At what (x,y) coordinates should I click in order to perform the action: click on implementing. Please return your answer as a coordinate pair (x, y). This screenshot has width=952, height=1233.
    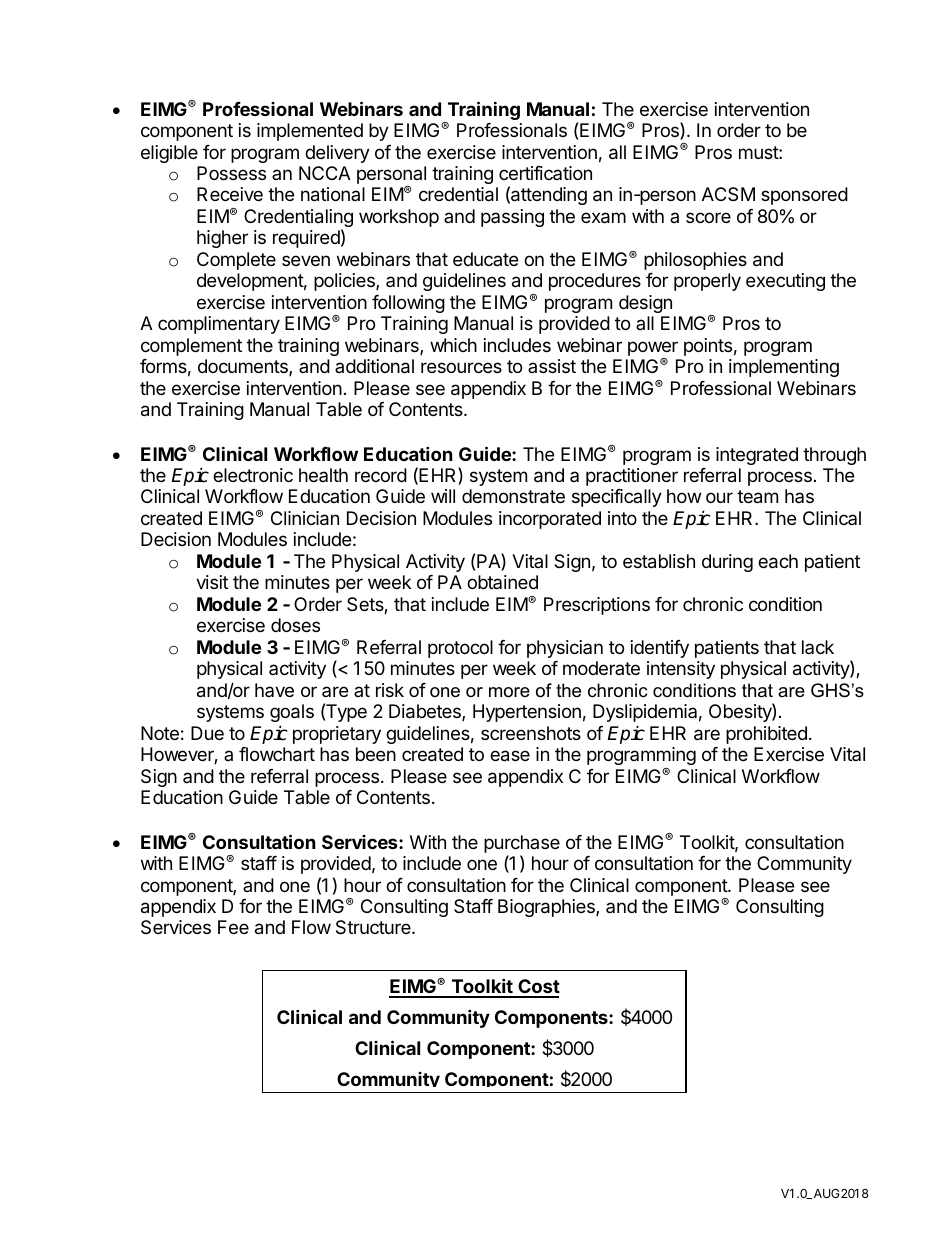
    Looking at the image, I should click on (784, 368).
